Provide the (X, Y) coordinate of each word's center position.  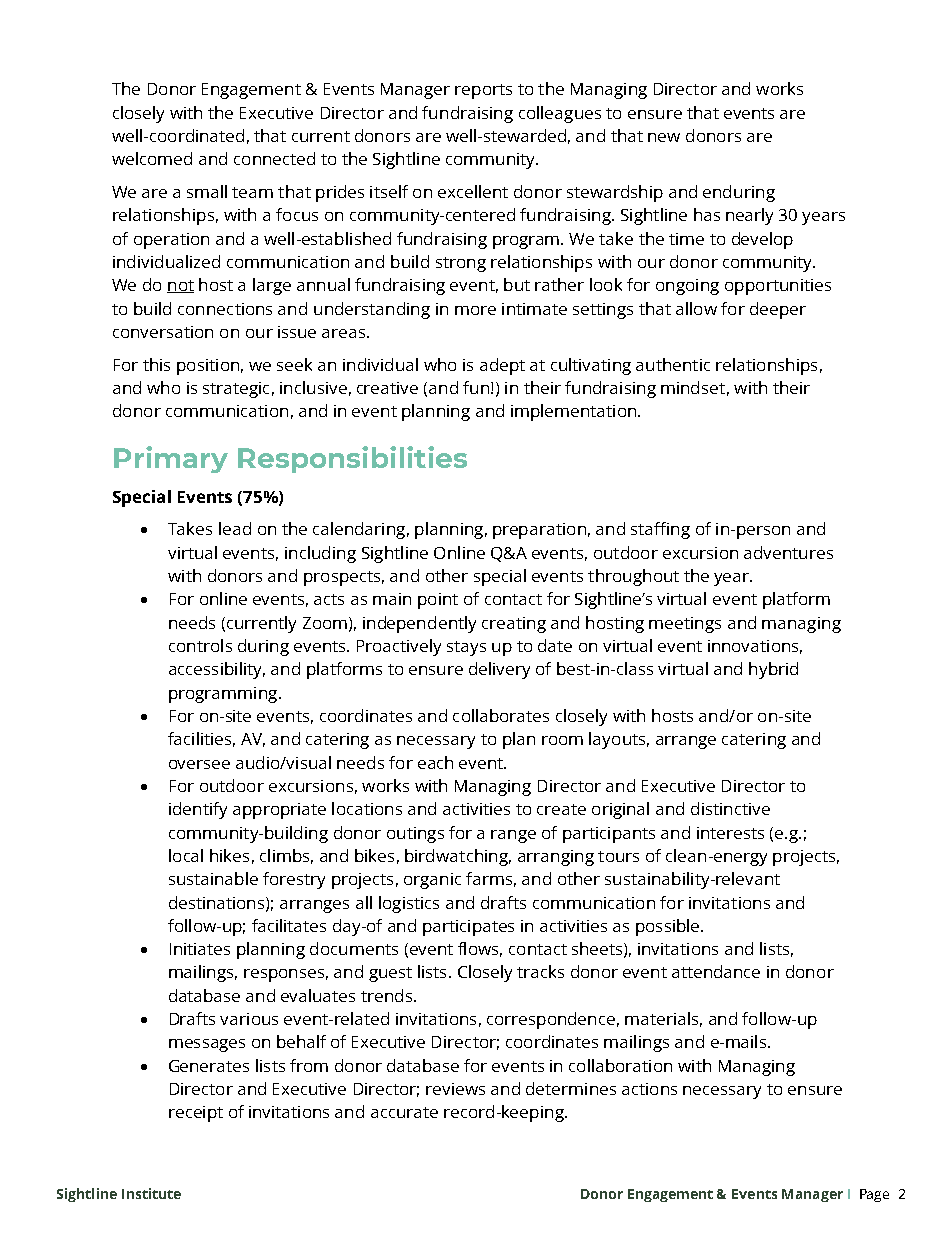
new (664, 137)
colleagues (560, 114)
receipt (196, 1114)
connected (274, 158)
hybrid (773, 670)
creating (514, 625)
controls (200, 645)
